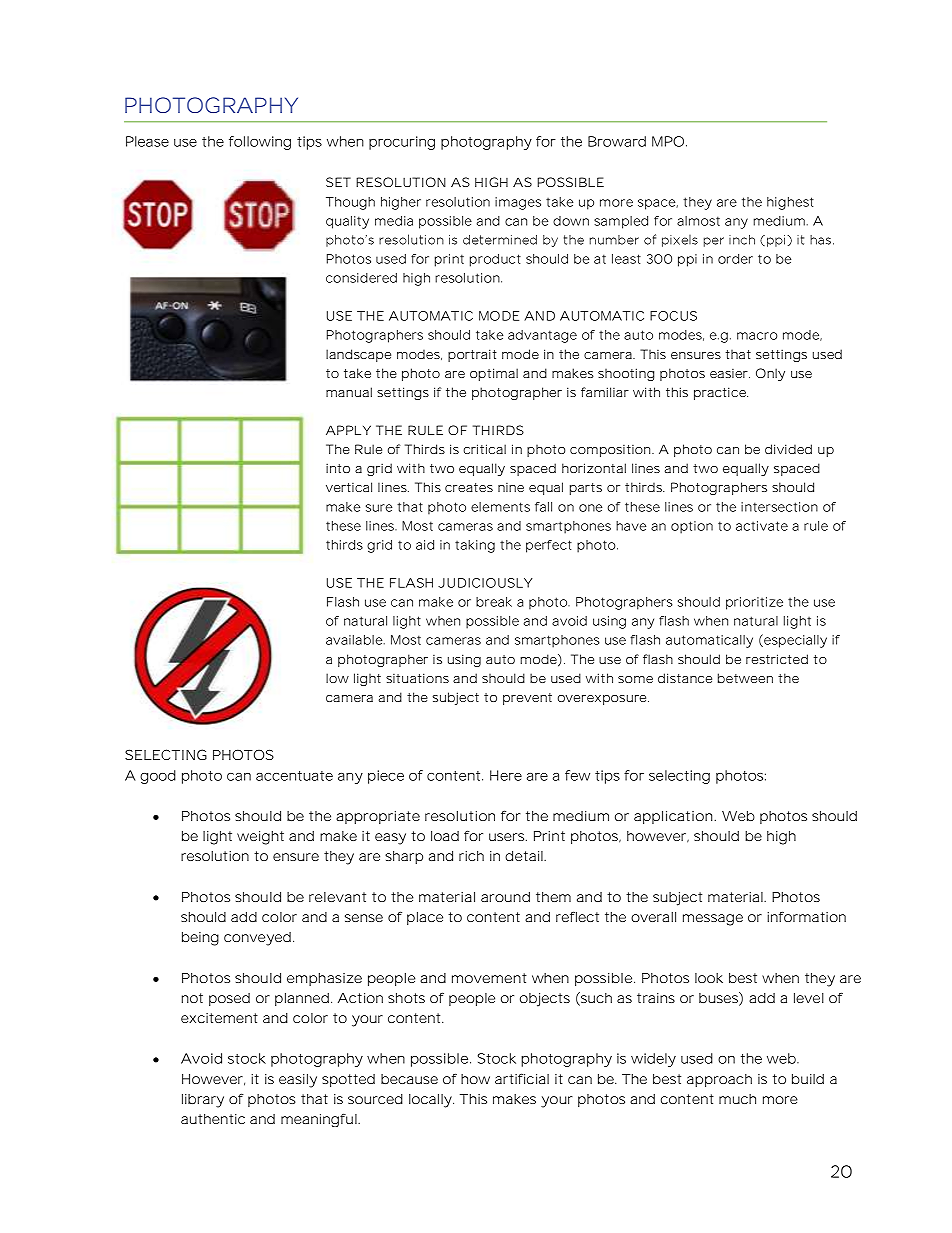  Describe the element at coordinates (518, 203) in the page. I see `images` at that location.
